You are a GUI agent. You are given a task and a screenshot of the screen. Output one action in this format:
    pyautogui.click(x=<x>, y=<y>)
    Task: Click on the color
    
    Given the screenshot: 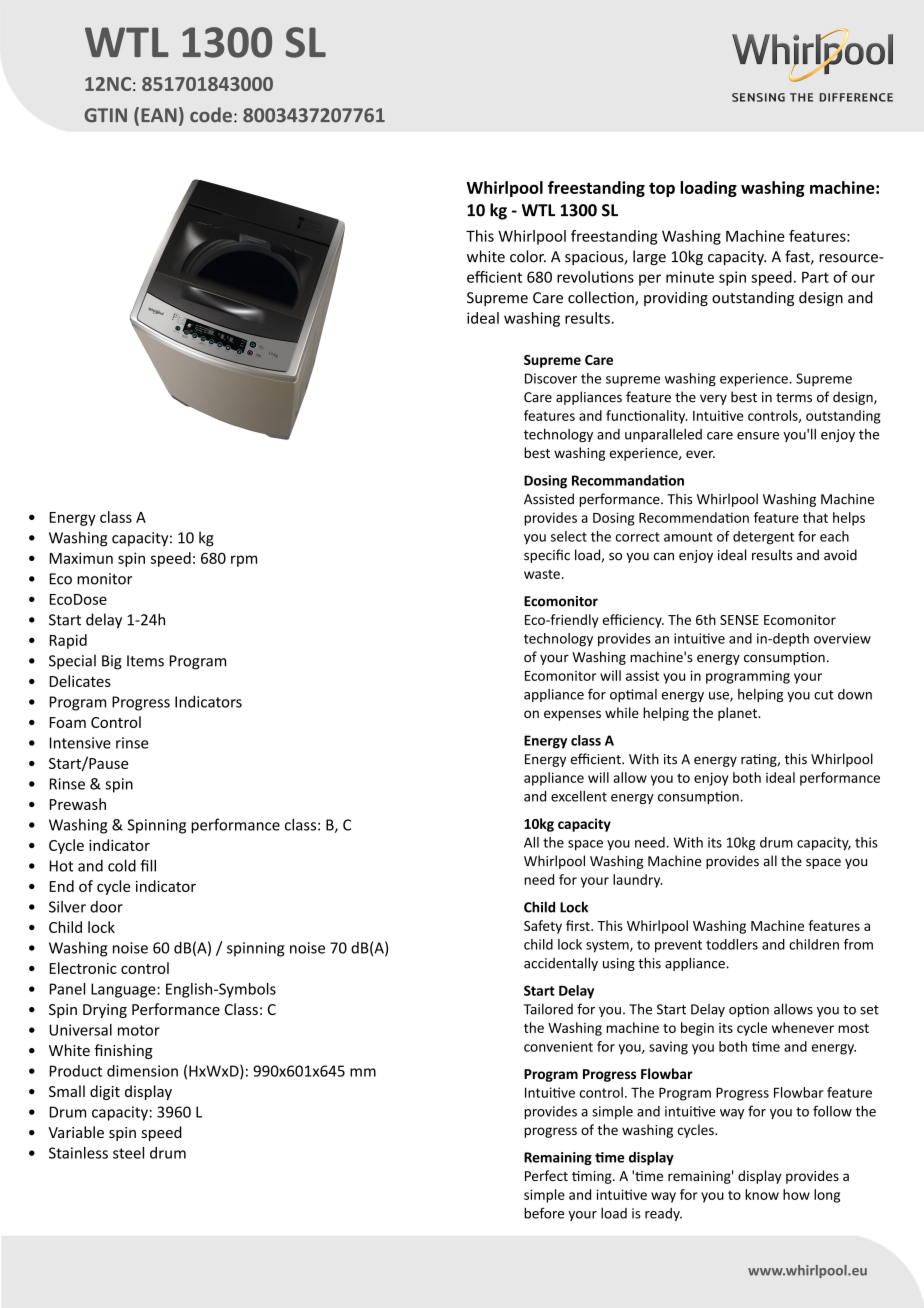 What is the action you would take?
    pyautogui.click(x=528, y=256)
